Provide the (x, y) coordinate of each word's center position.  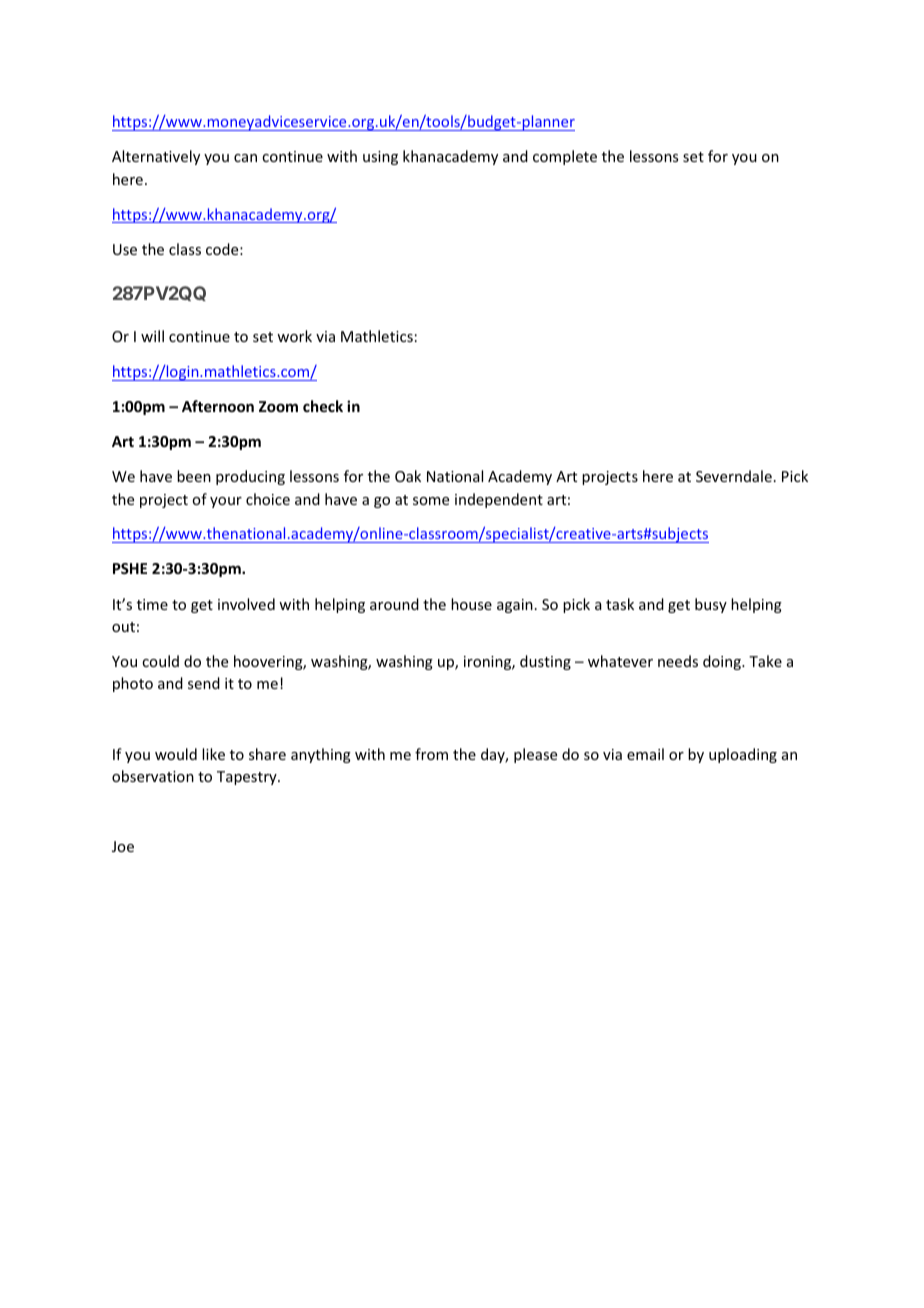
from (431, 754)
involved (246, 604)
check (323, 406)
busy (711, 605)
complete (565, 157)
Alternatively (156, 157)
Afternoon (218, 406)
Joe (123, 846)
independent (499, 500)
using (380, 158)
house (471, 604)
